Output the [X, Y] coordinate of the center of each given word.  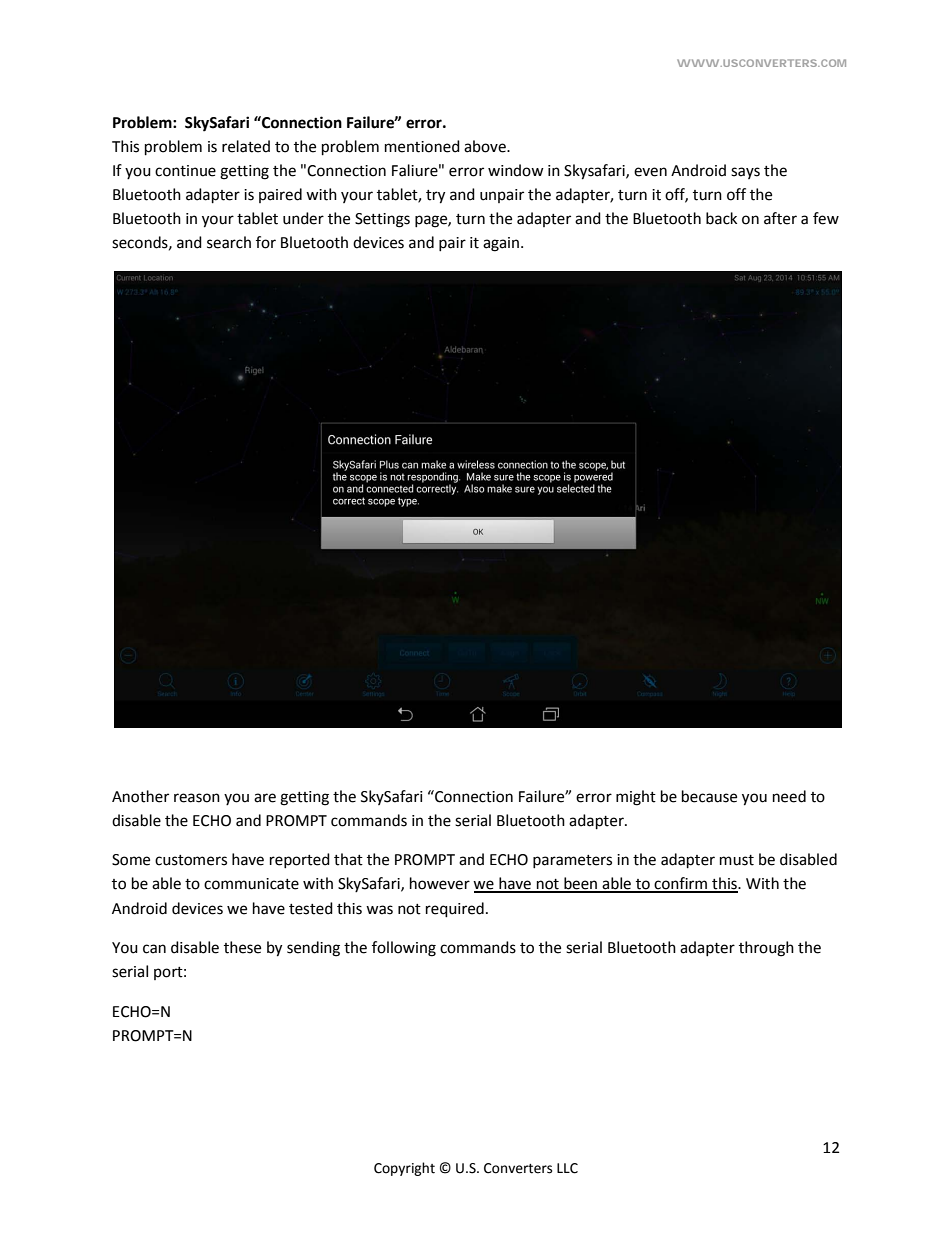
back [721, 218]
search [229, 242]
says [745, 173]
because [709, 796]
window [516, 170]
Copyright [404, 1169]
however [440, 883]
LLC [567, 1168]
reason [197, 798]
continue [185, 171]
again [501, 244]
